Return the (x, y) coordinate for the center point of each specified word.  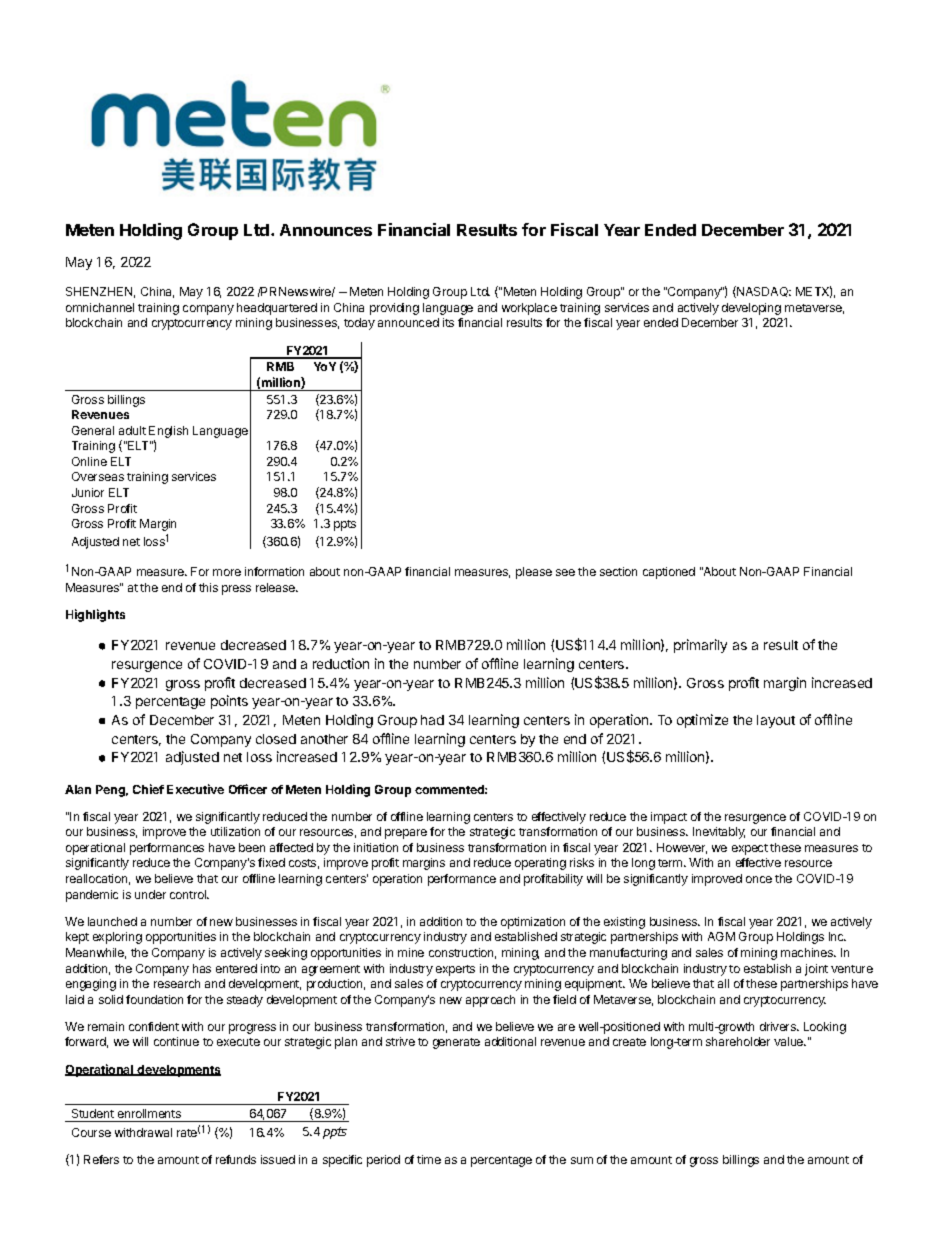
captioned (669, 573)
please (534, 573)
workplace (529, 309)
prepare (406, 834)
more (227, 572)
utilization (235, 831)
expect (750, 849)
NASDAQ (763, 292)
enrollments (149, 1113)
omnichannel (100, 307)
